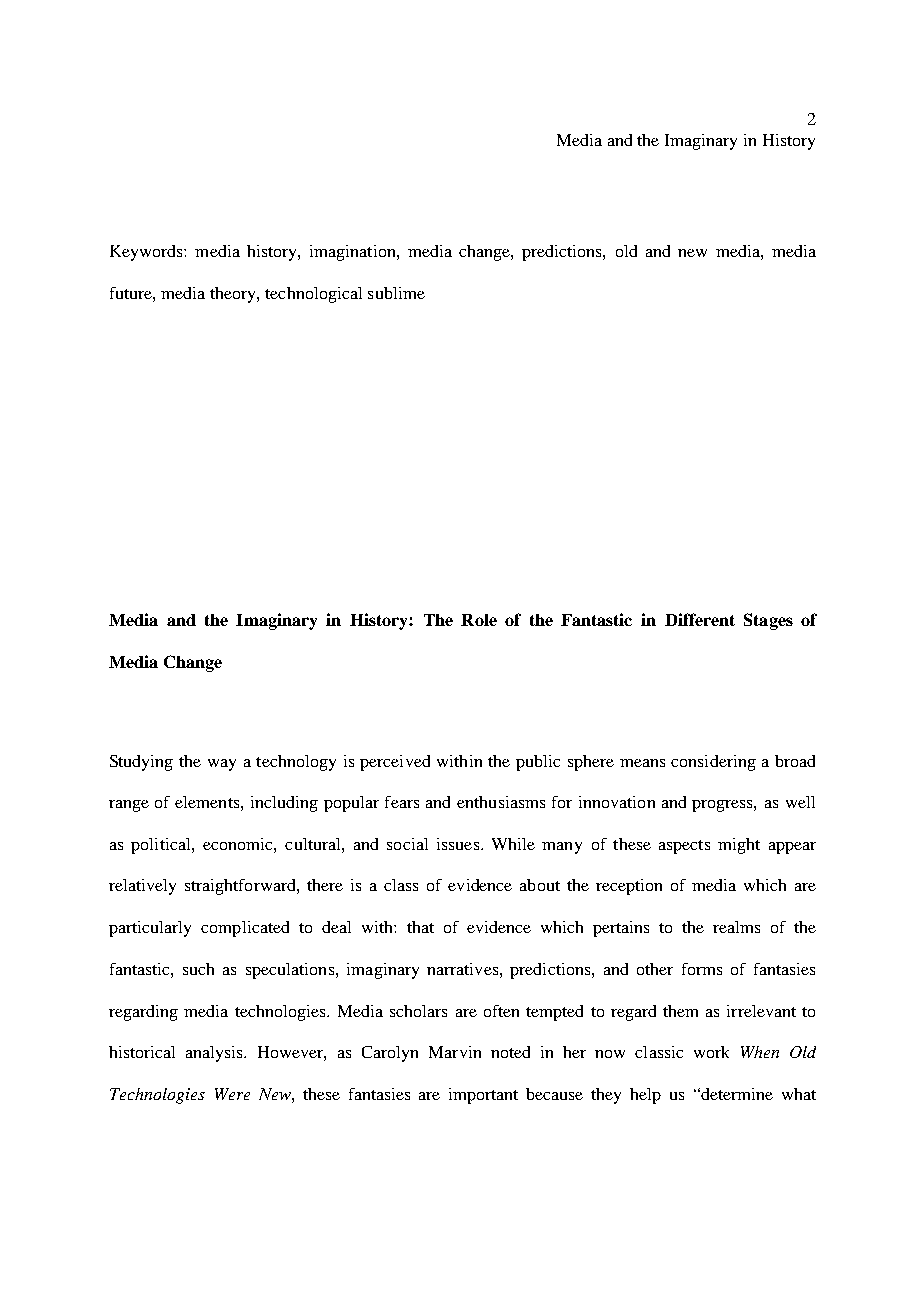 The width and height of the document is (924, 1308). Describe the element at coordinates (700, 619) in the document. I see `Different` at that location.
